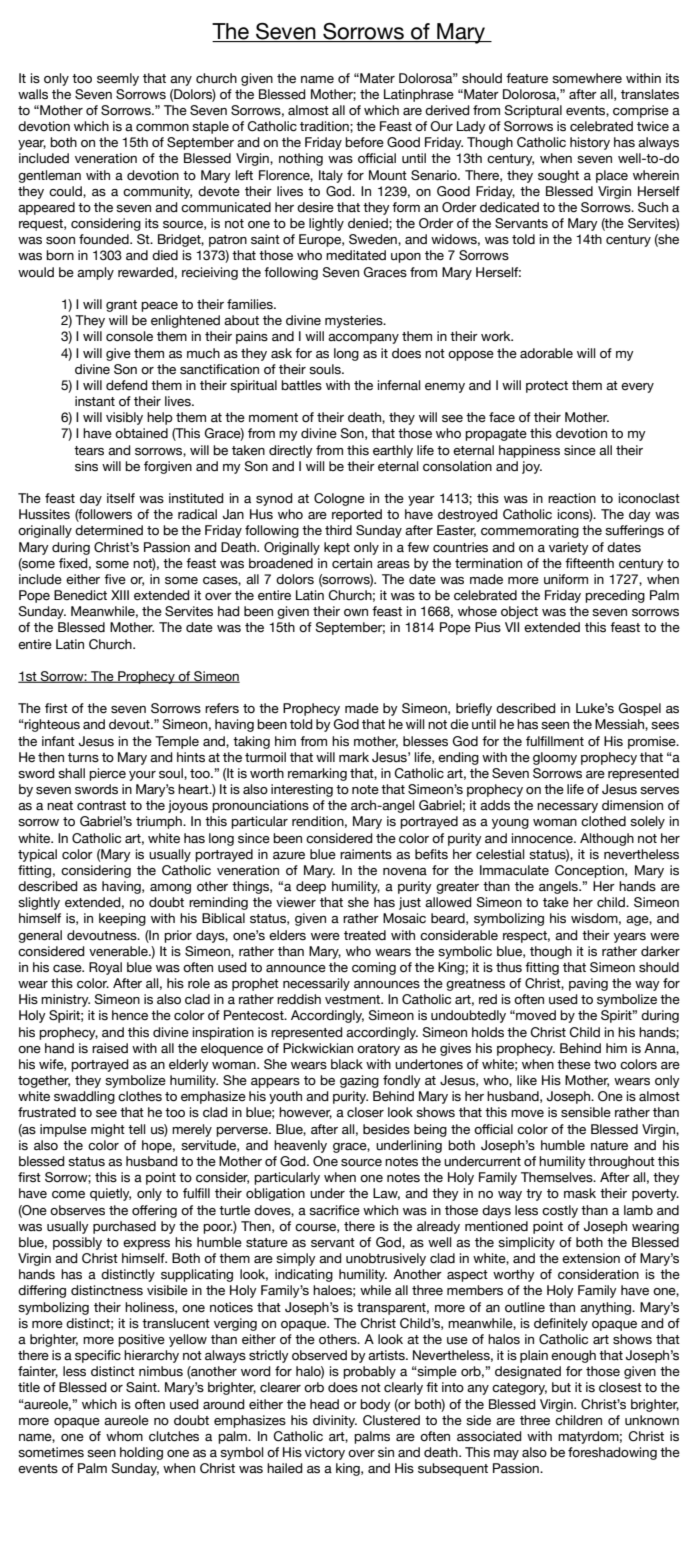 This screenshot has width=698, height=1568. What do you see at coordinates (589, 563) in the screenshot?
I see `fifteenth` at bounding box center [589, 563].
